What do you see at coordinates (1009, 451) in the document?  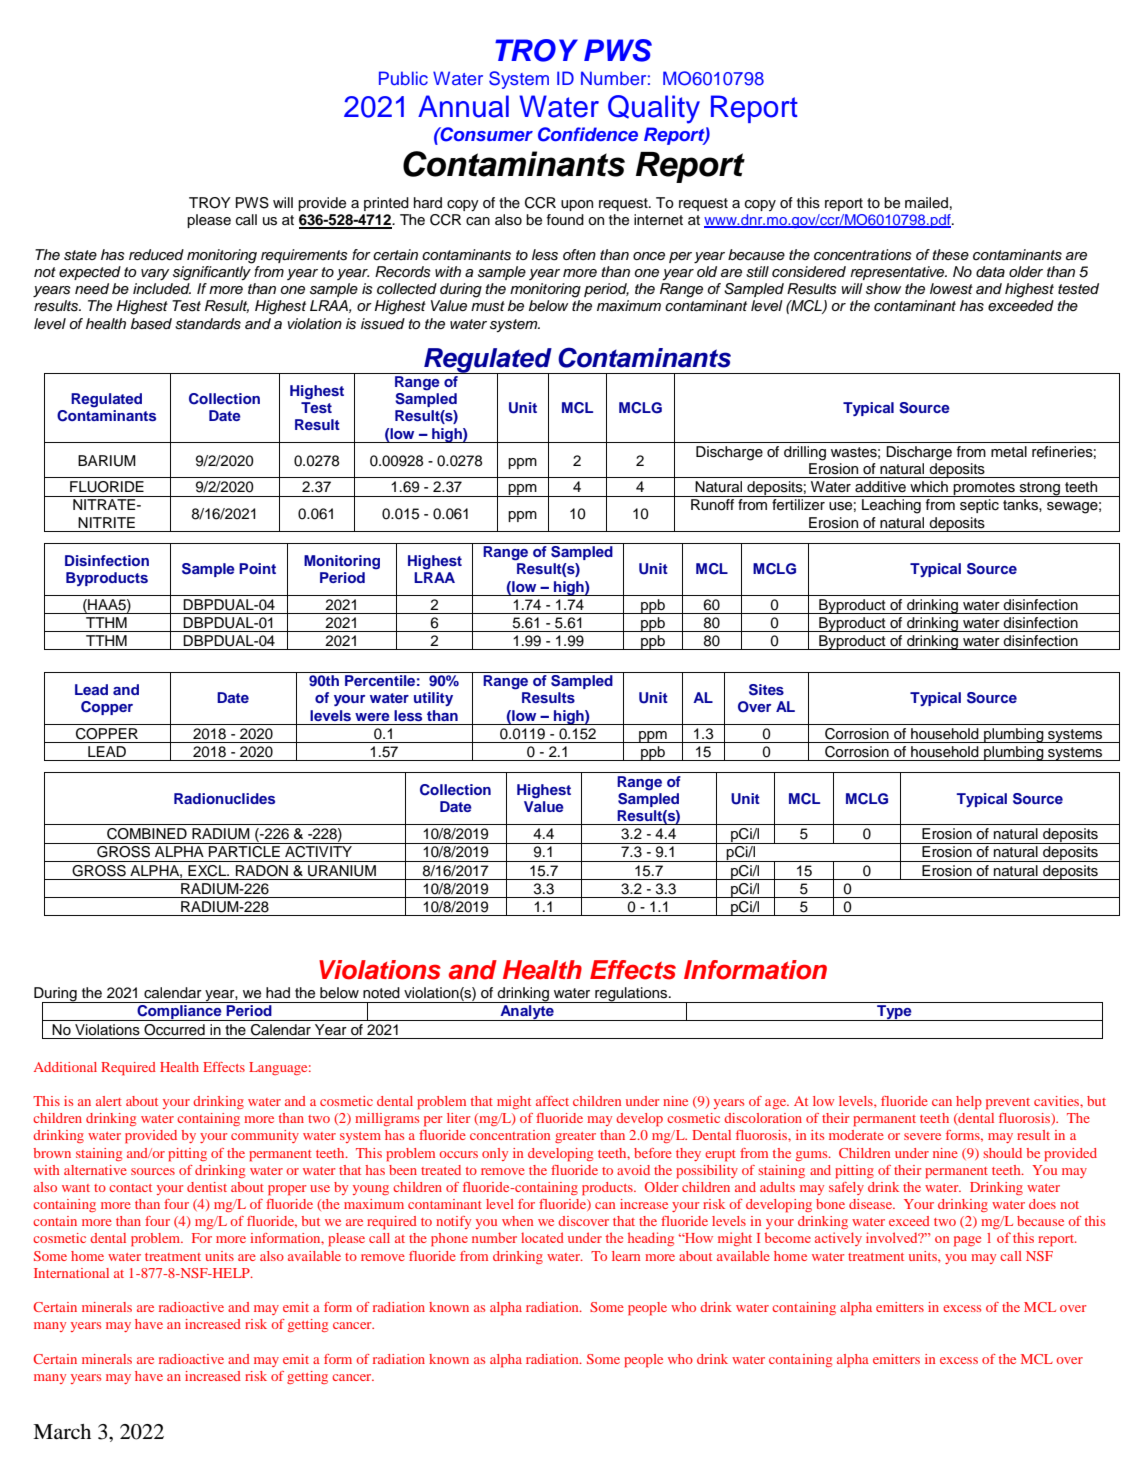 I see `metal` at bounding box center [1009, 451].
